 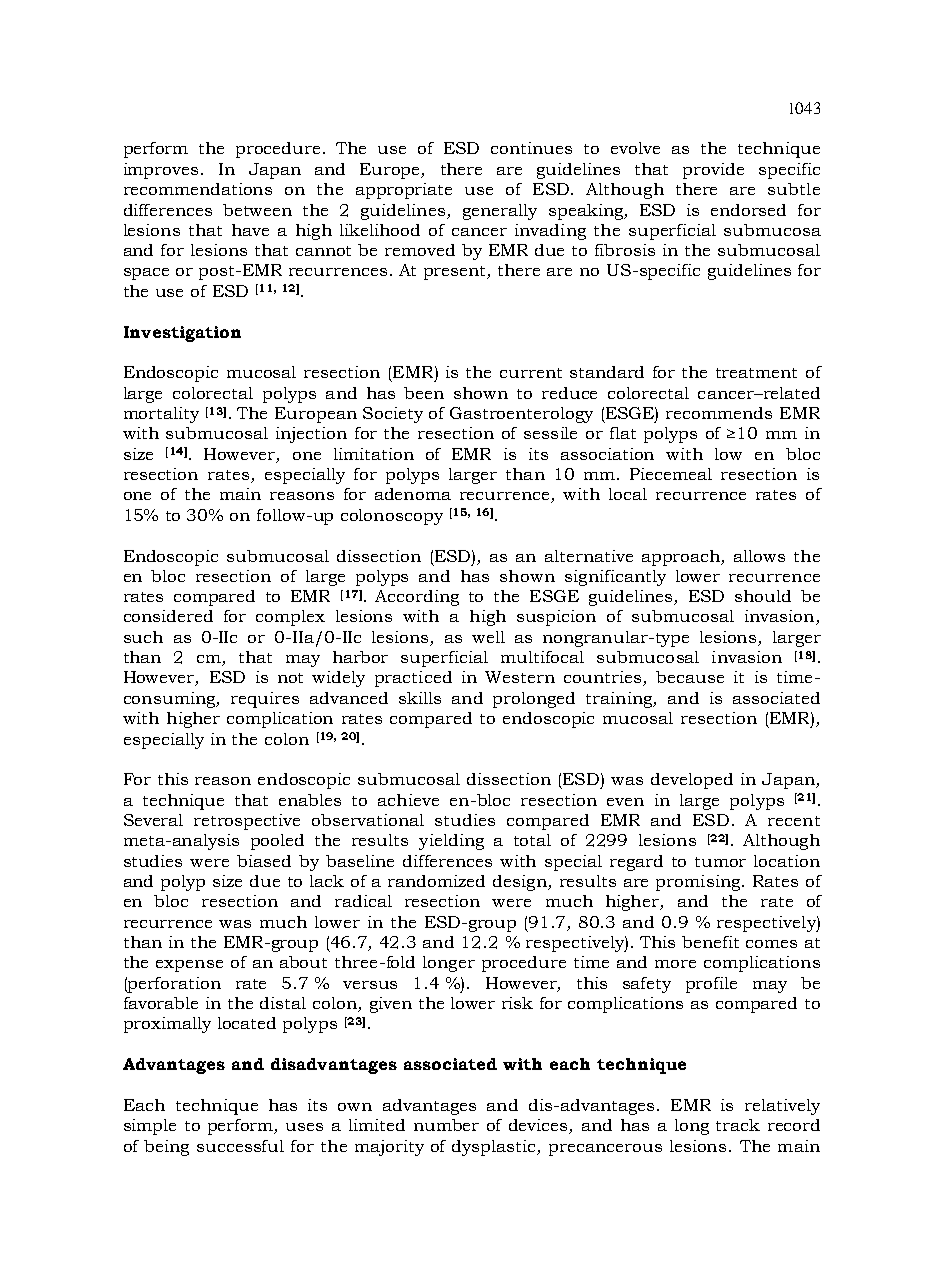 What do you see at coordinates (451, 842) in the screenshot?
I see `yielding` at bounding box center [451, 842].
